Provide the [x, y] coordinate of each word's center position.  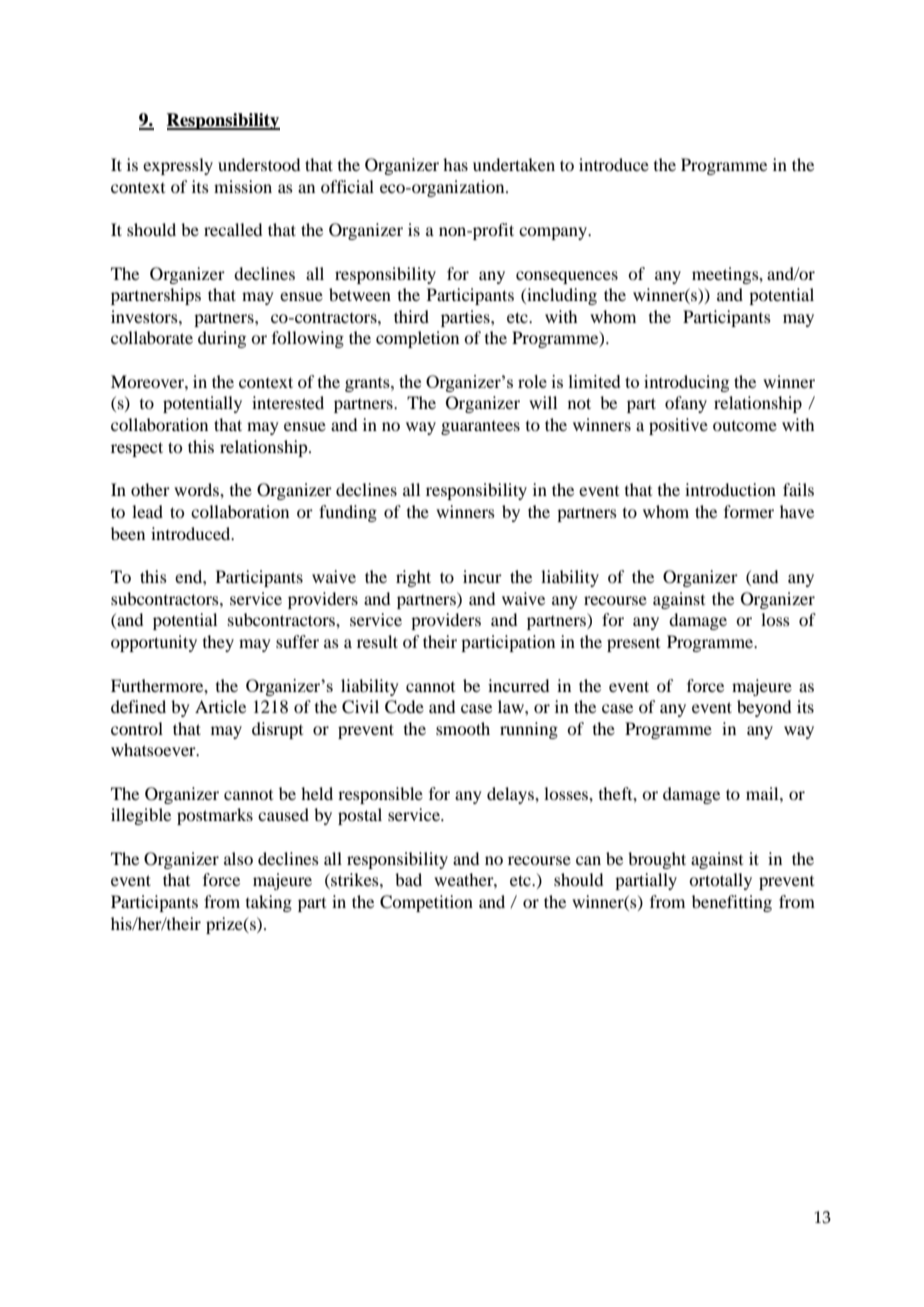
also [238, 858]
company [554, 233]
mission [243, 186]
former [749, 511]
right [413, 578]
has [455, 164]
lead [147, 511]
